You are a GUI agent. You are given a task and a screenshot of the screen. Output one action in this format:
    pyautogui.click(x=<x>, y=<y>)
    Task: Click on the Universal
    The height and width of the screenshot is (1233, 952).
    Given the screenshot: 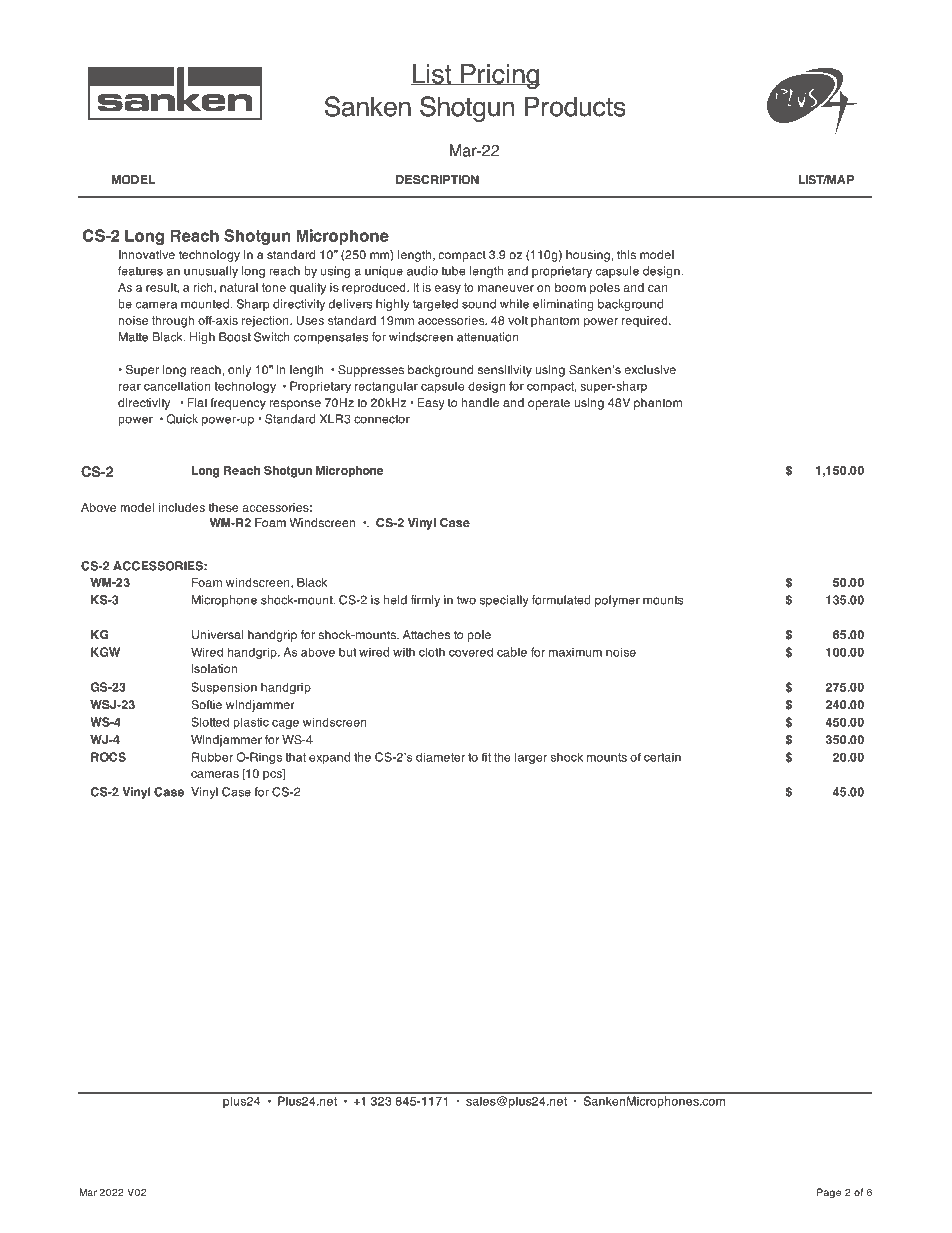 What is the action you would take?
    pyautogui.click(x=217, y=635)
